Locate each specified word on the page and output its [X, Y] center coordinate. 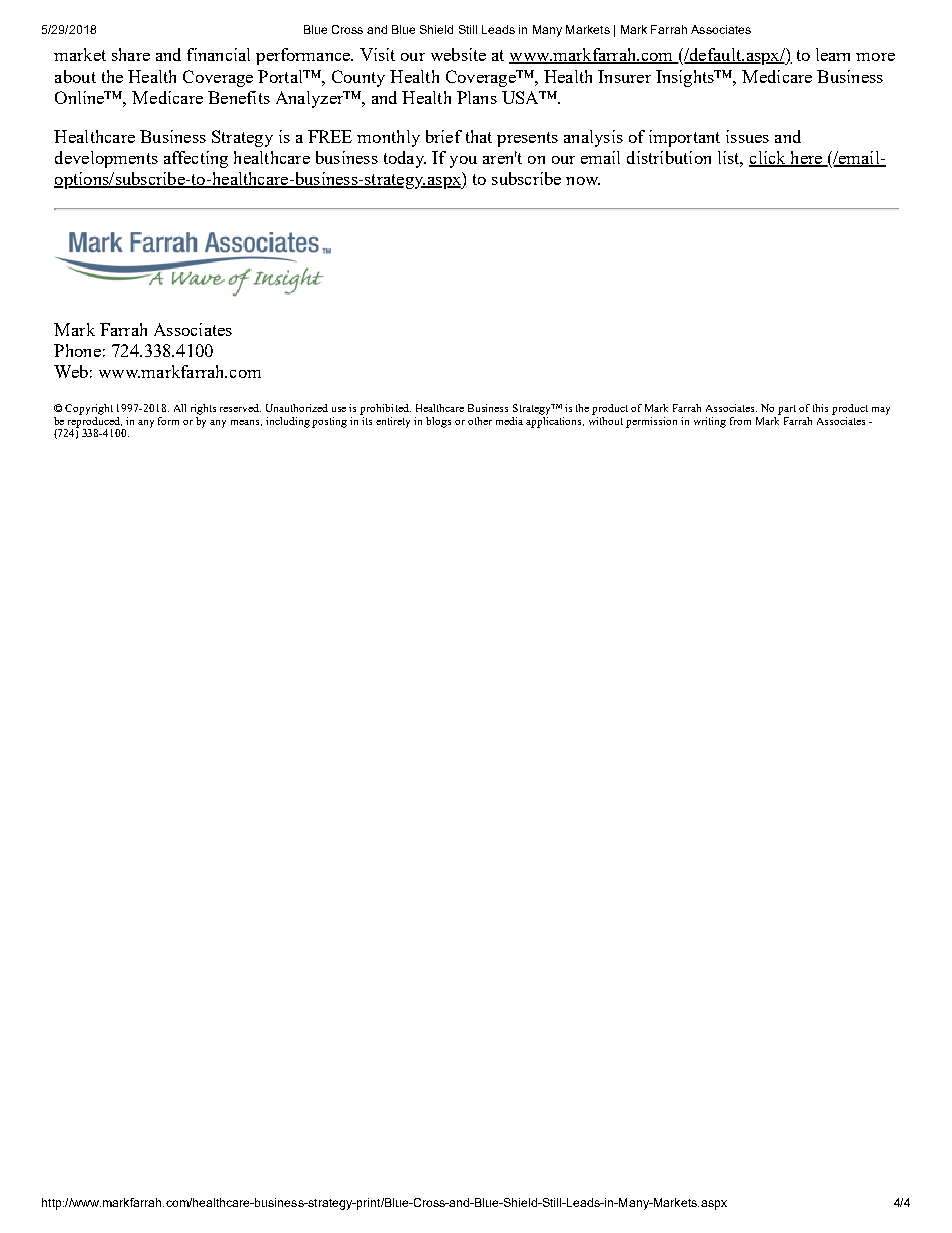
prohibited [385, 409]
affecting [196, 159]
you [463, 162]
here [806, 159]
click [768, 159]
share [131, 54]
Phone [77, 350]
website [458, 54]
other [480, 421]
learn [833, 54]
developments [106, 159]
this [820, 408]
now [583, 181]
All [180, 408]
